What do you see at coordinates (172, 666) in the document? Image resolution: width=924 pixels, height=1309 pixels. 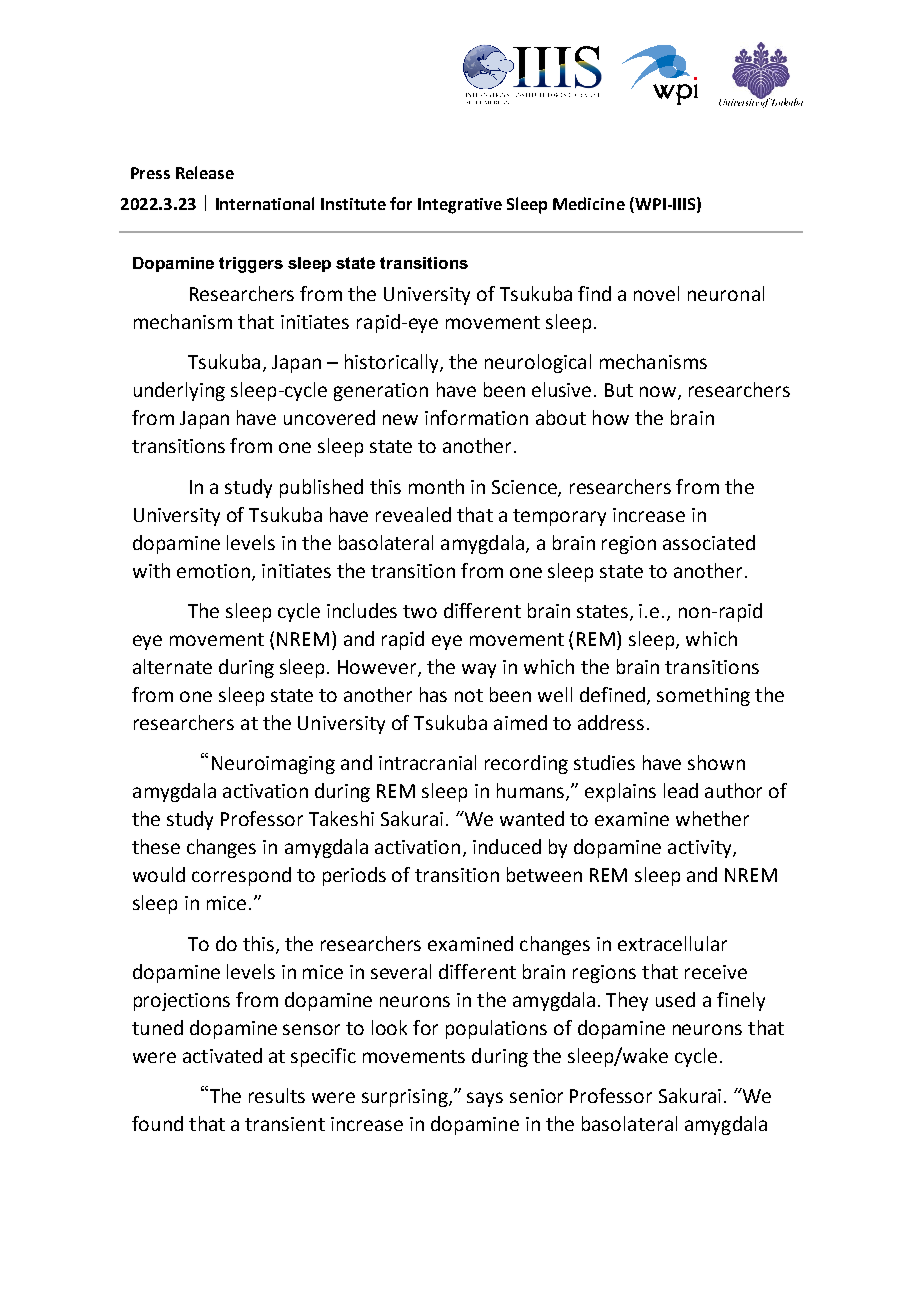 I see `alternate` at bounding box center [172, 666].
